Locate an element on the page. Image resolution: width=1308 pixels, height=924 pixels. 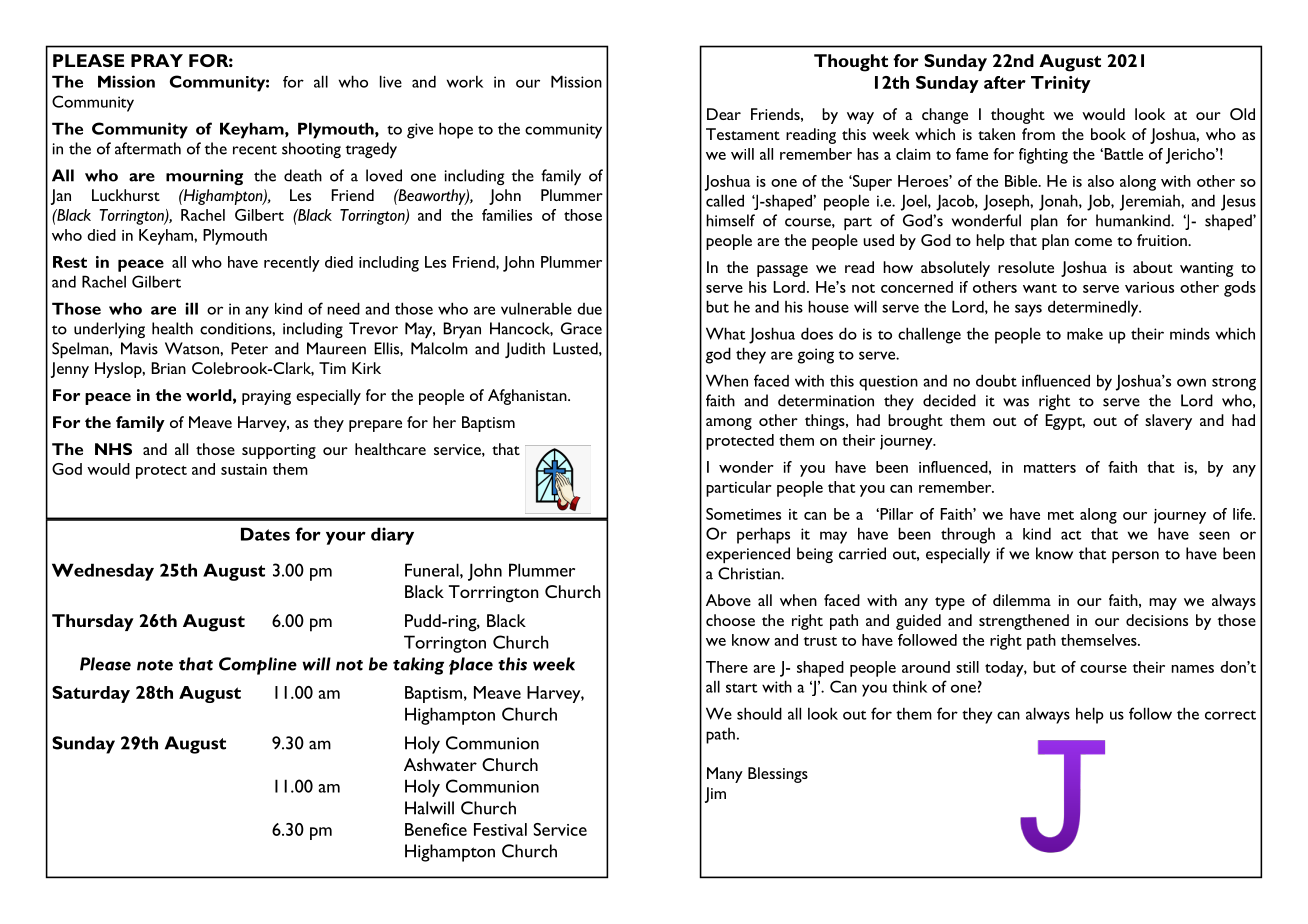
Trinity is located at coordinates (1061, 84).
